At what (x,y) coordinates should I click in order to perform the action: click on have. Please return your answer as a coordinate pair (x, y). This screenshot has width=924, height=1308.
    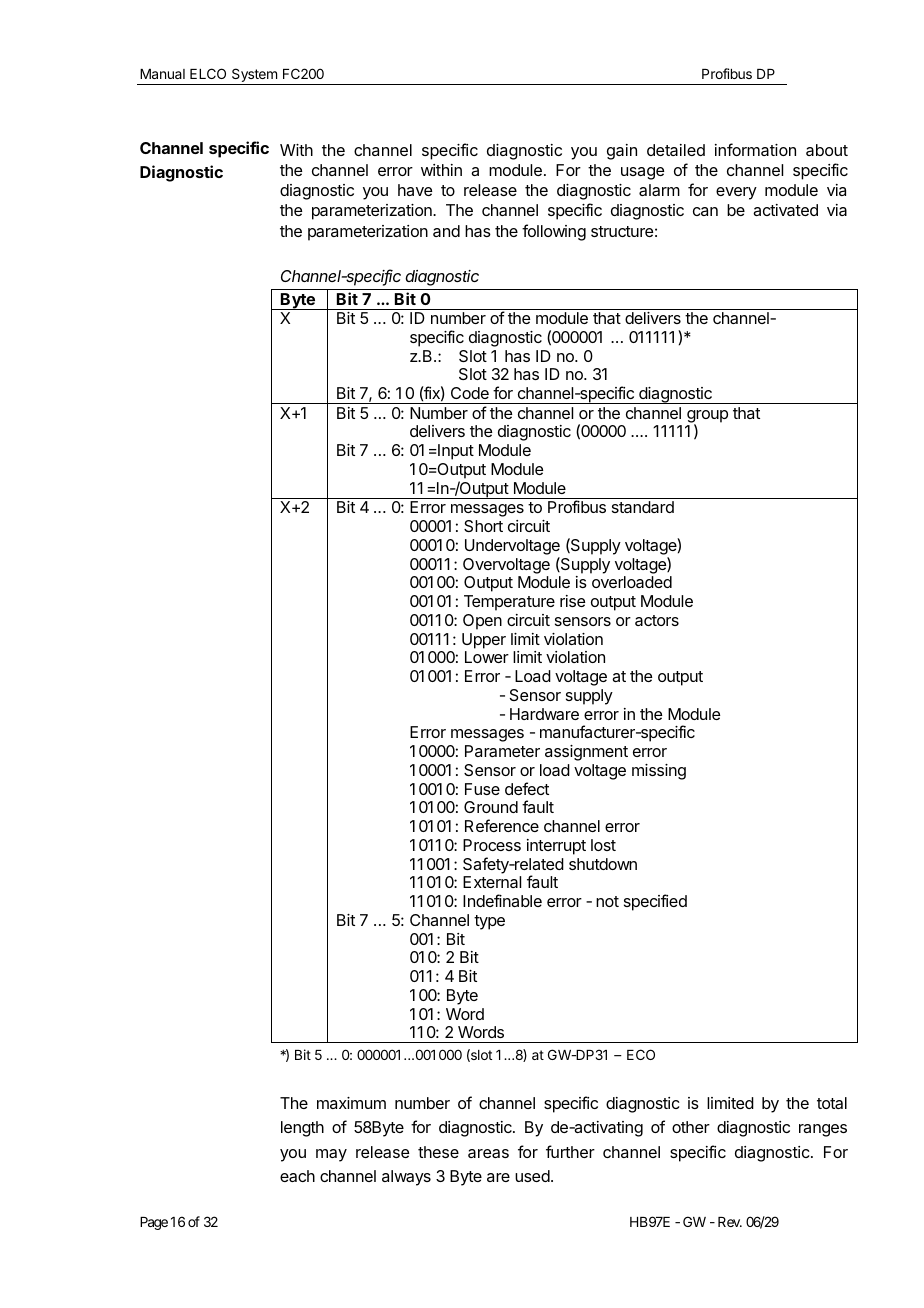
    Looking at the image, I should click on (415, 190).
